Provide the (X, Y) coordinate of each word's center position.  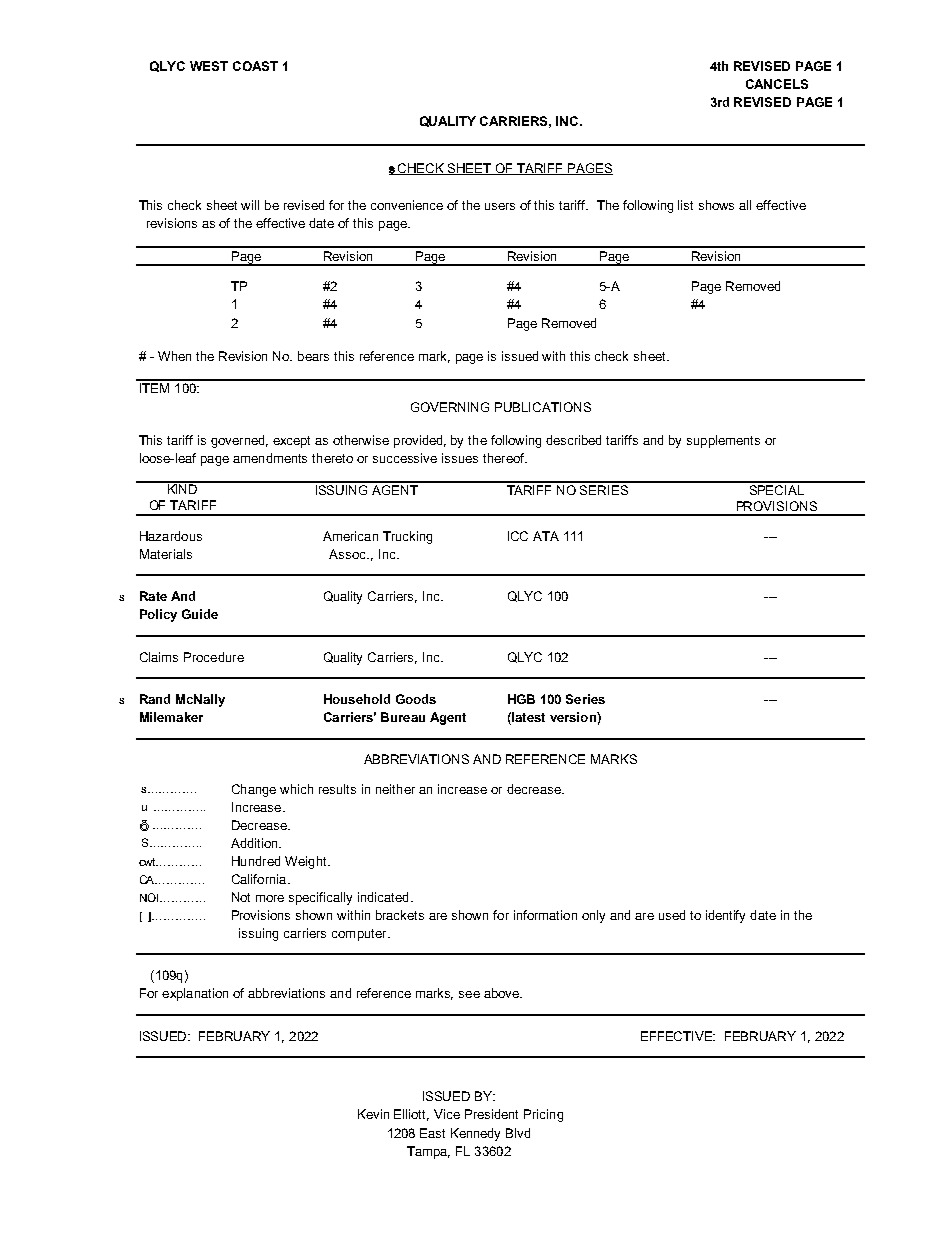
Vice (447, 1114)
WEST (209, 66)
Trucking (407, 537)
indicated (383, 897)
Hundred (256, 861)
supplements (723, 441)
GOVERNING (450, 407)
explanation (195, 994)
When (174, 356)
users (500, 206)
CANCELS (777, 84)
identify (725, 916)
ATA (546, 536)
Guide (200, 614)
